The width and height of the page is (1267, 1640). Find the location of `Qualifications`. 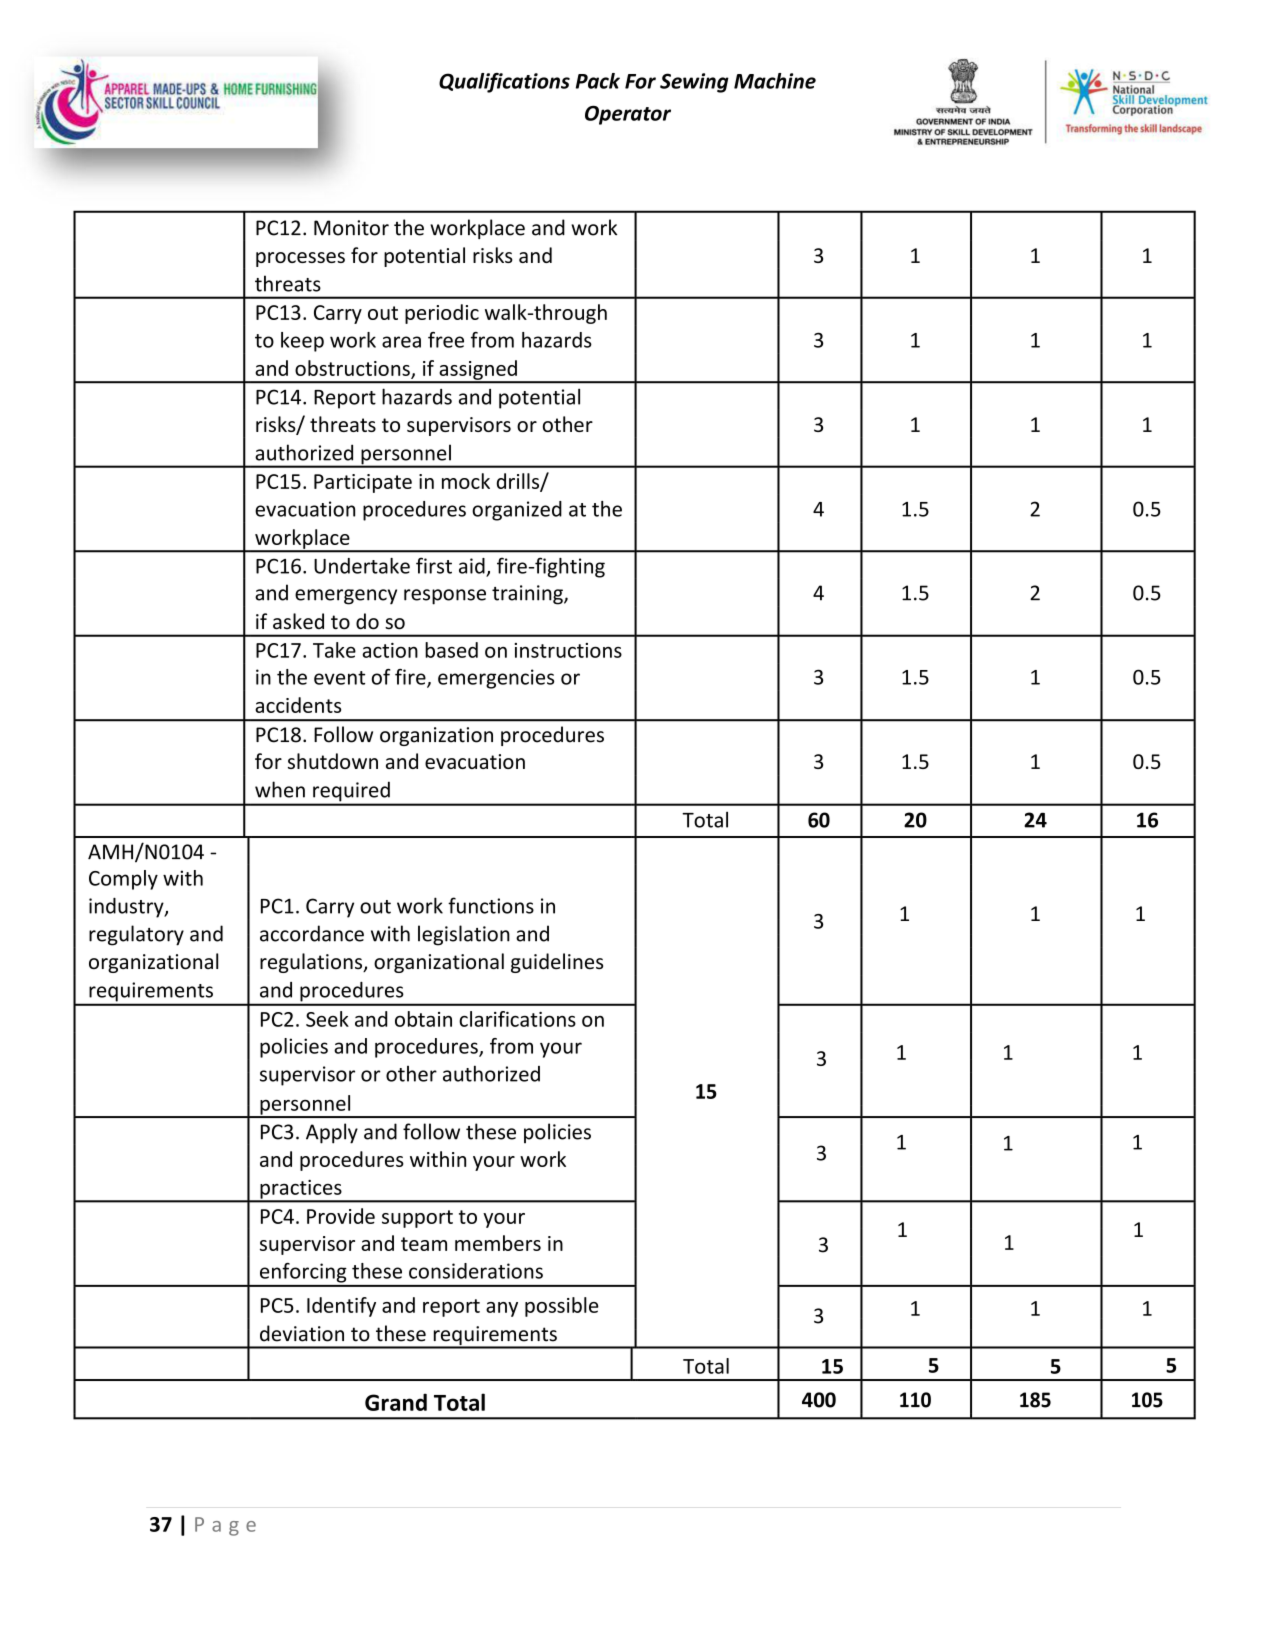

Qualifications is located at coordinates (504, 83).
